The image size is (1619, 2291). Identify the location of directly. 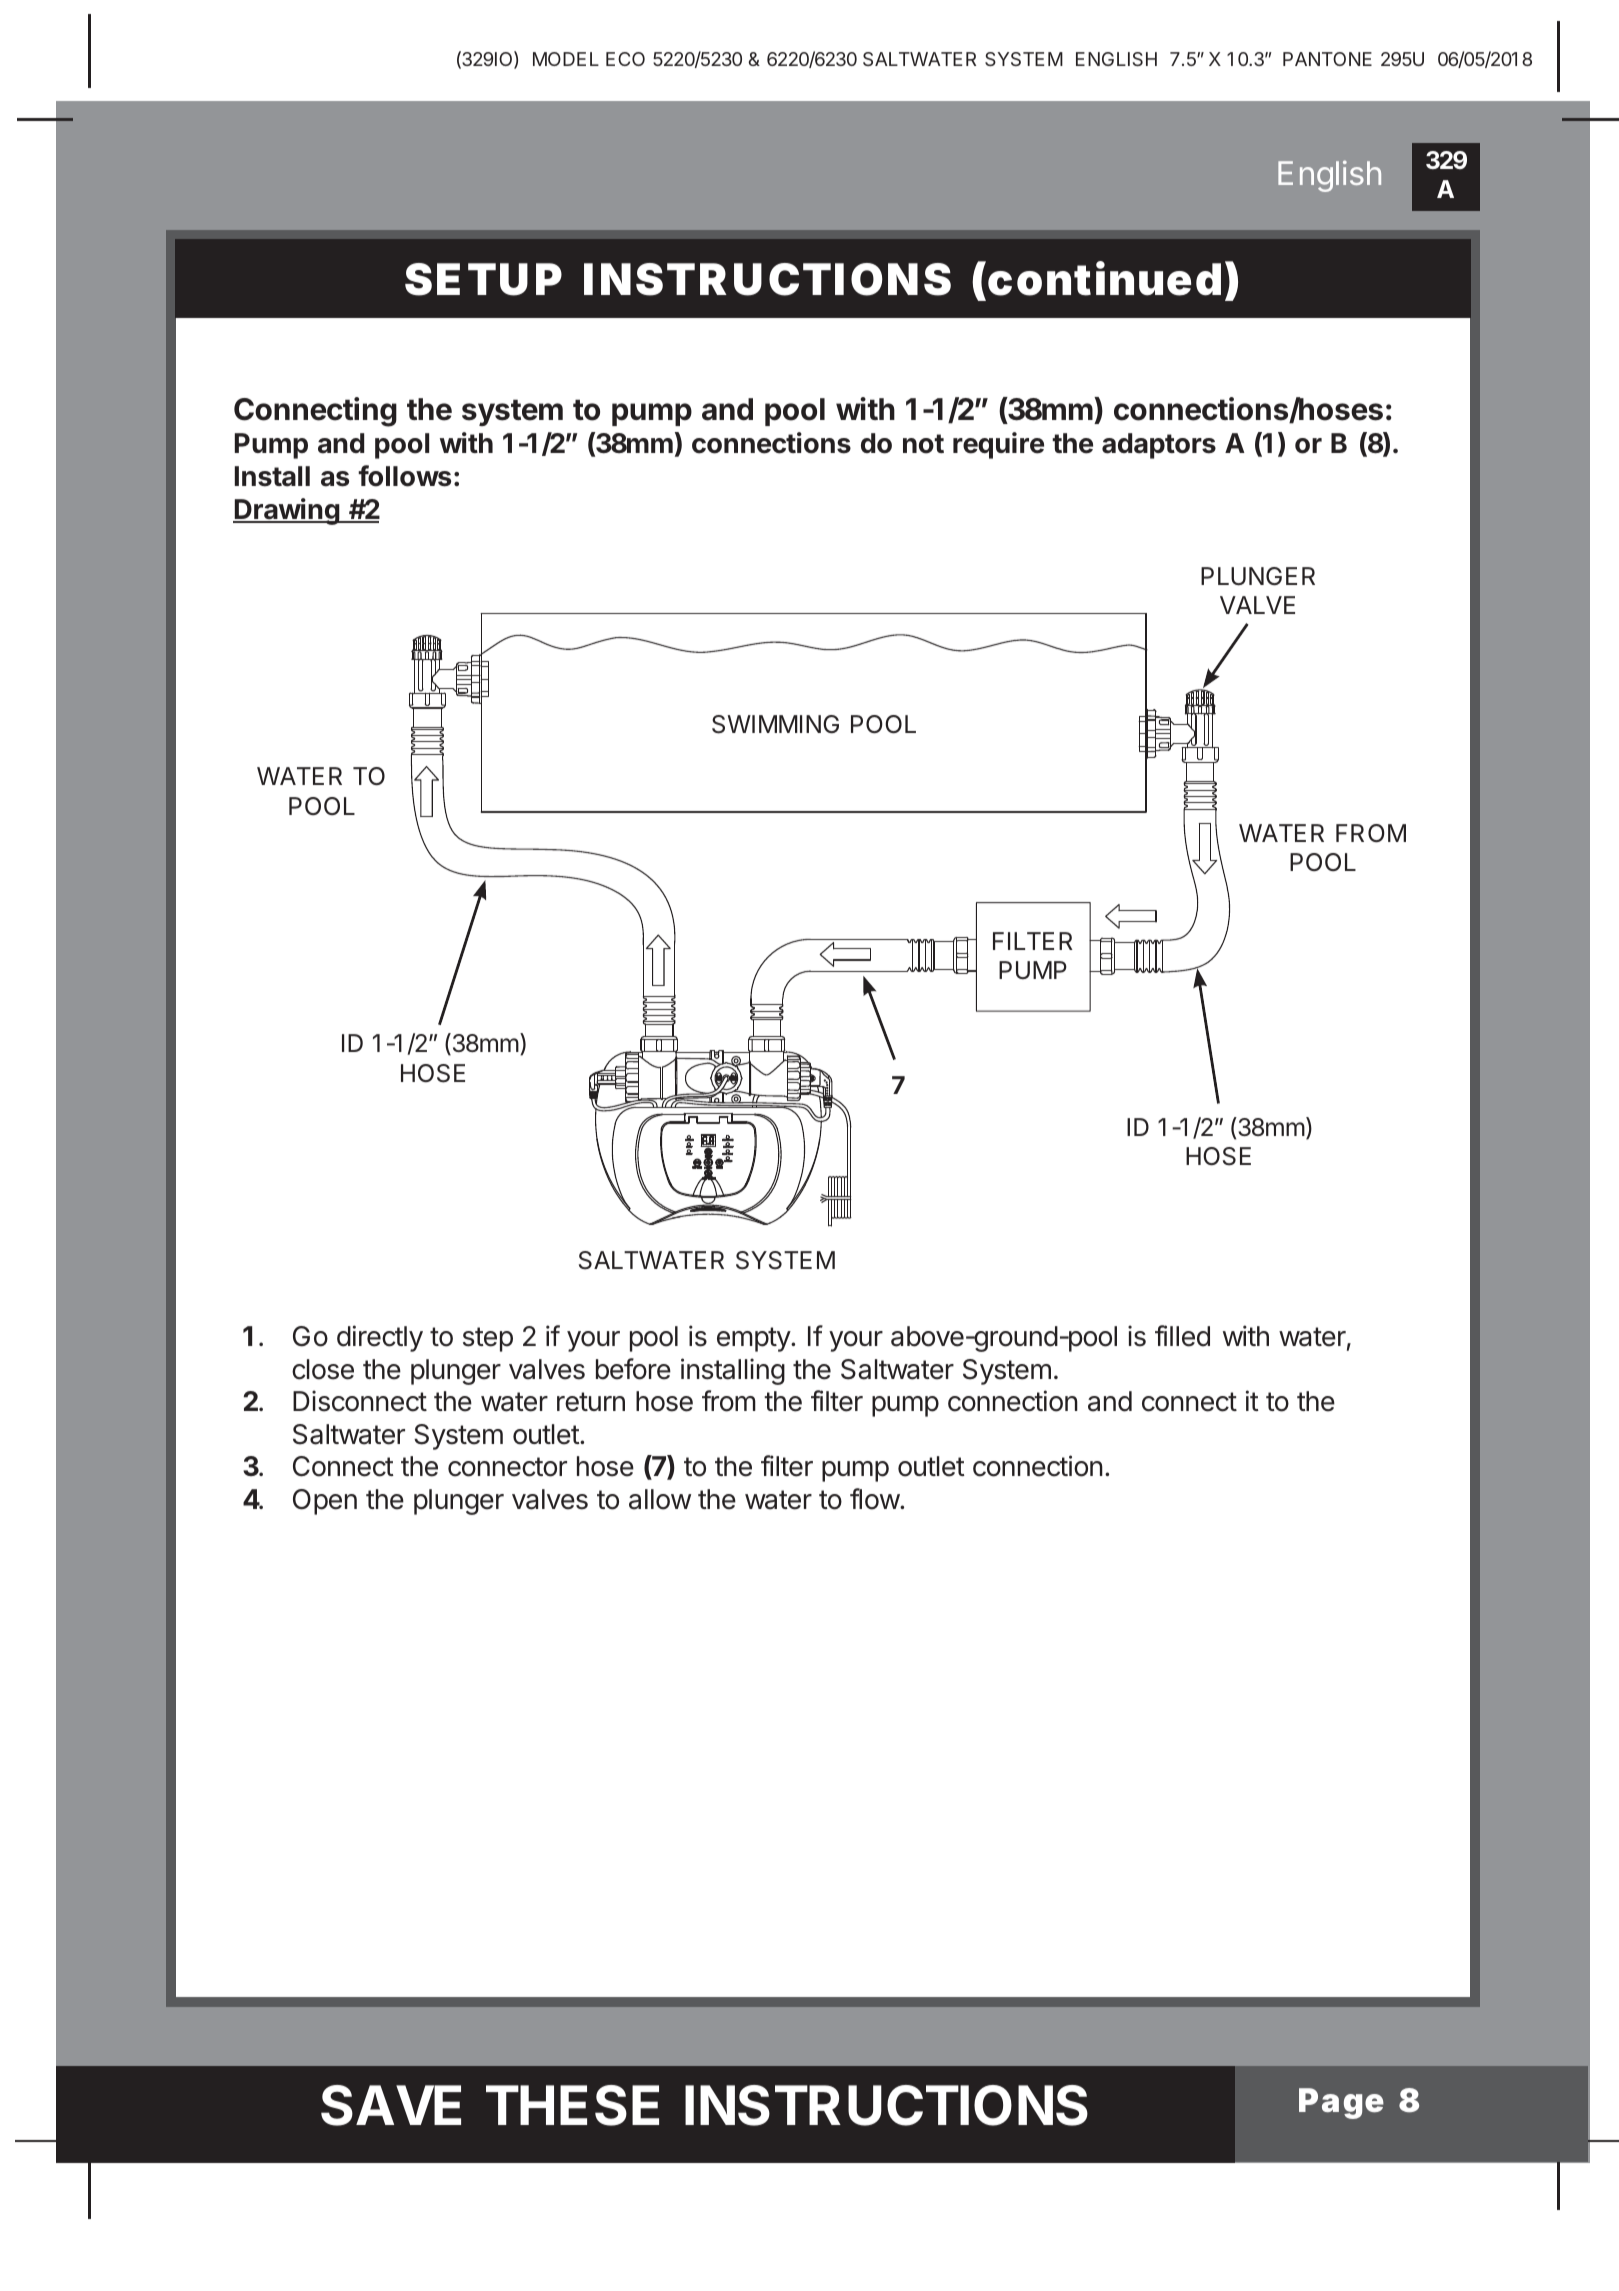
(380, 1338).
